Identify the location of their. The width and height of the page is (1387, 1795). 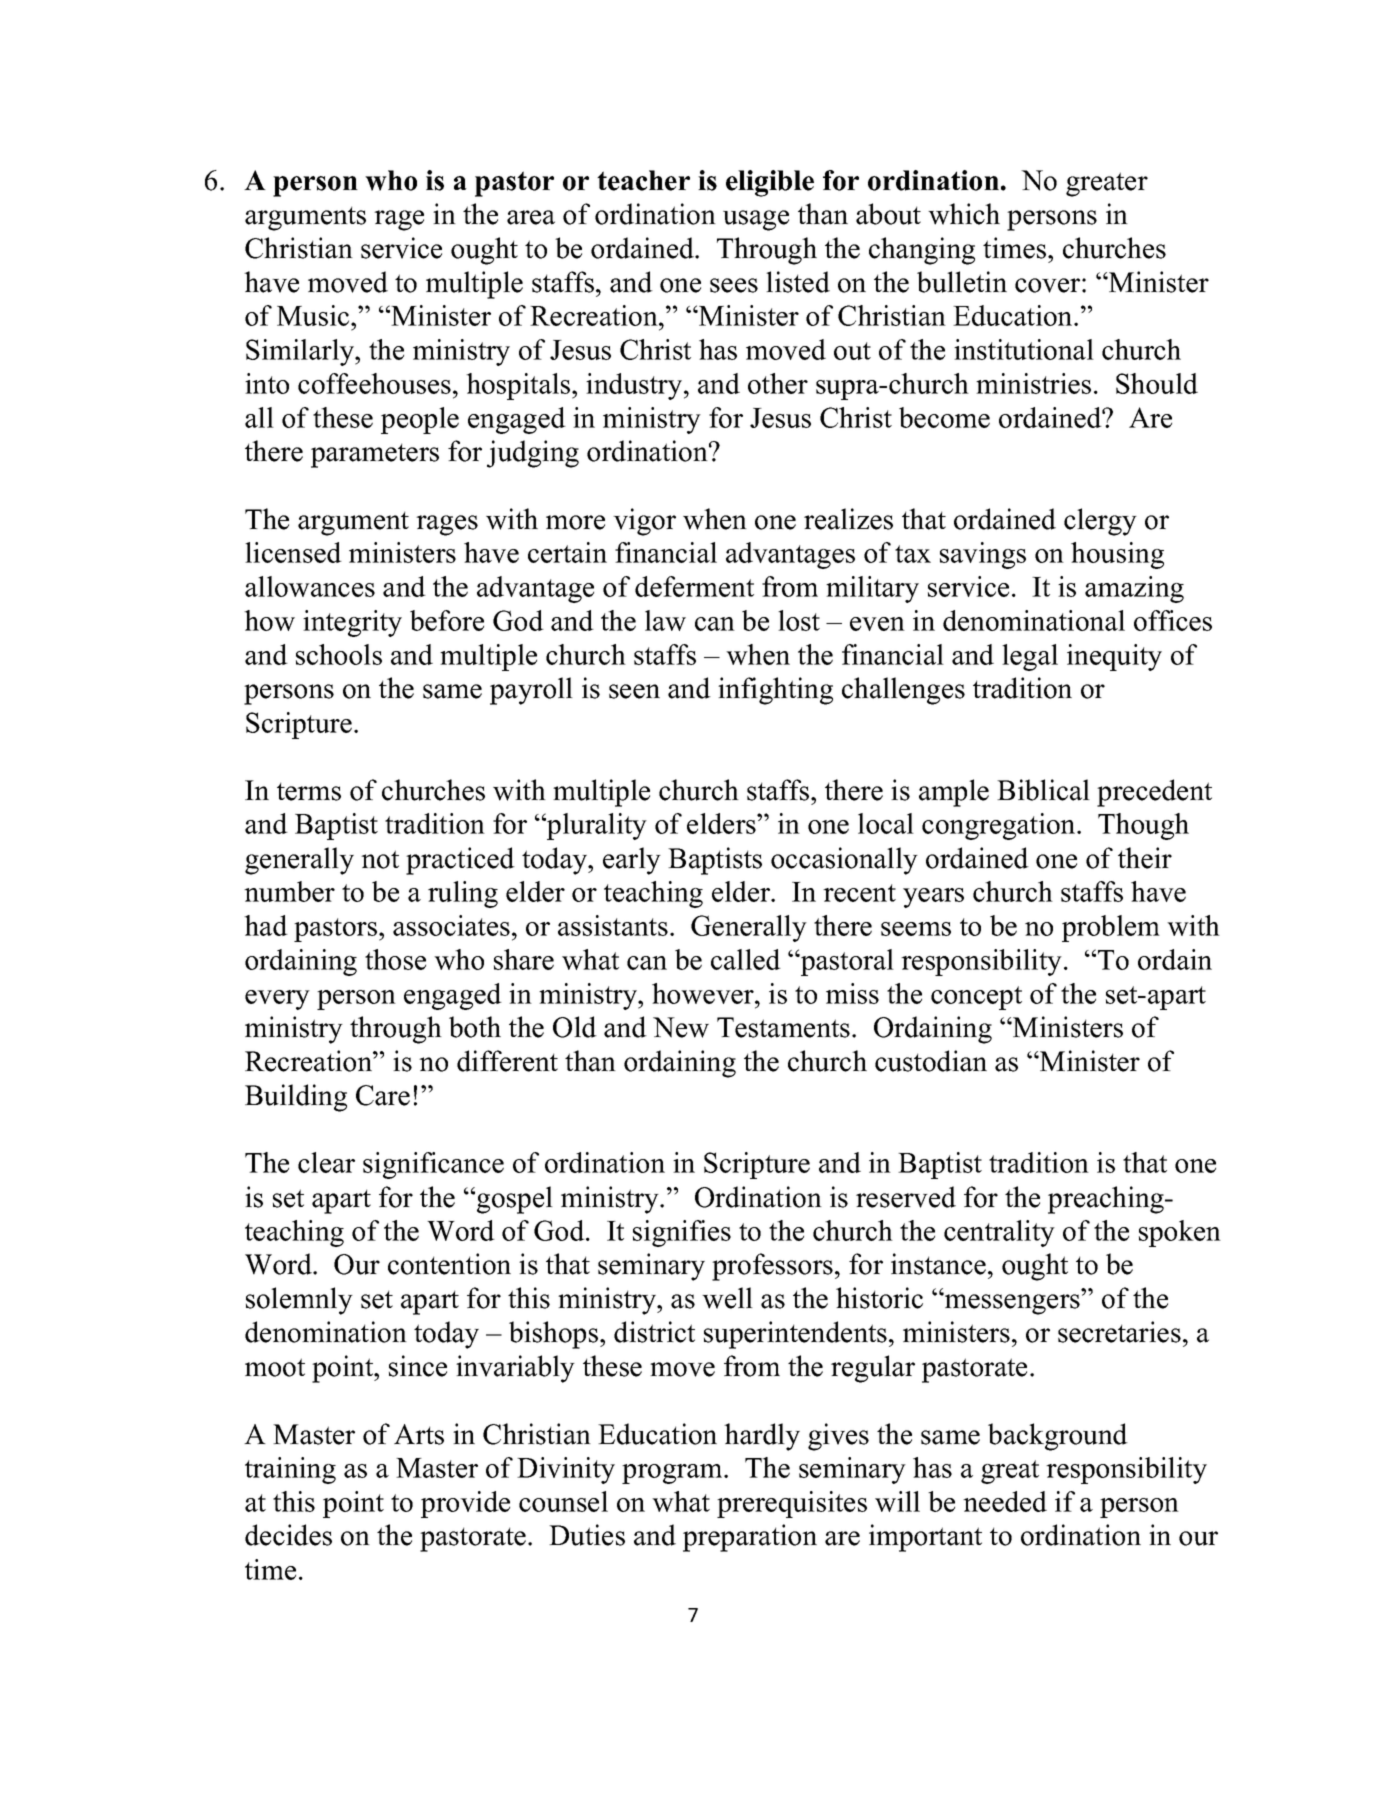
(1145, 858).
